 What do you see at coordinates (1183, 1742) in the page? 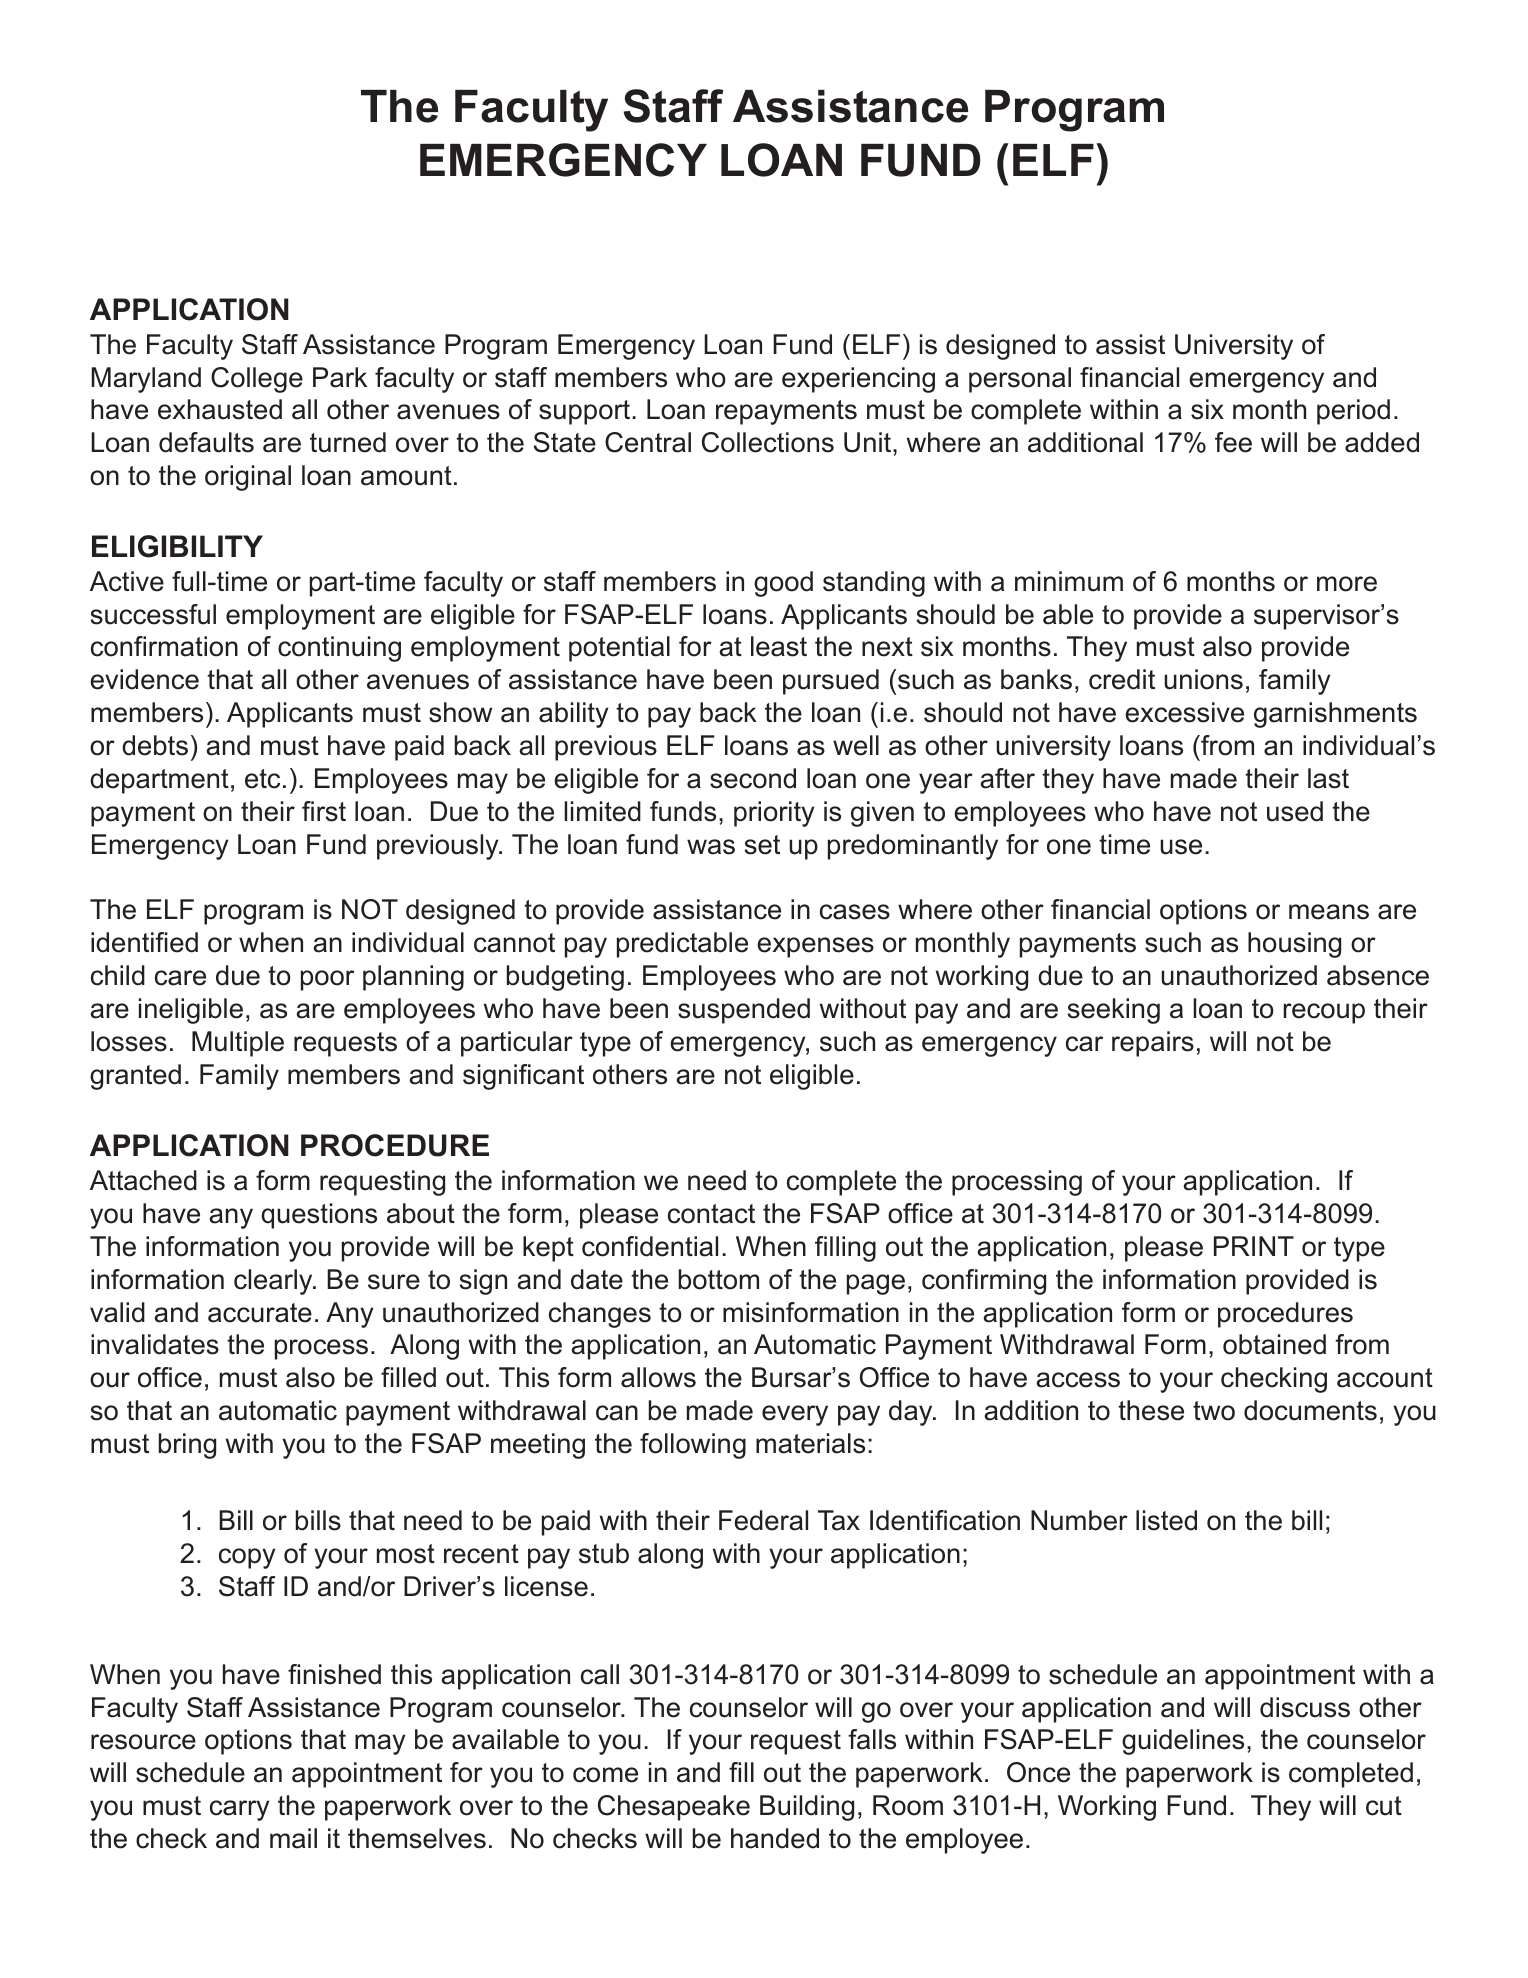
I see `guidelines` at bounding box center [1183, 1742].
